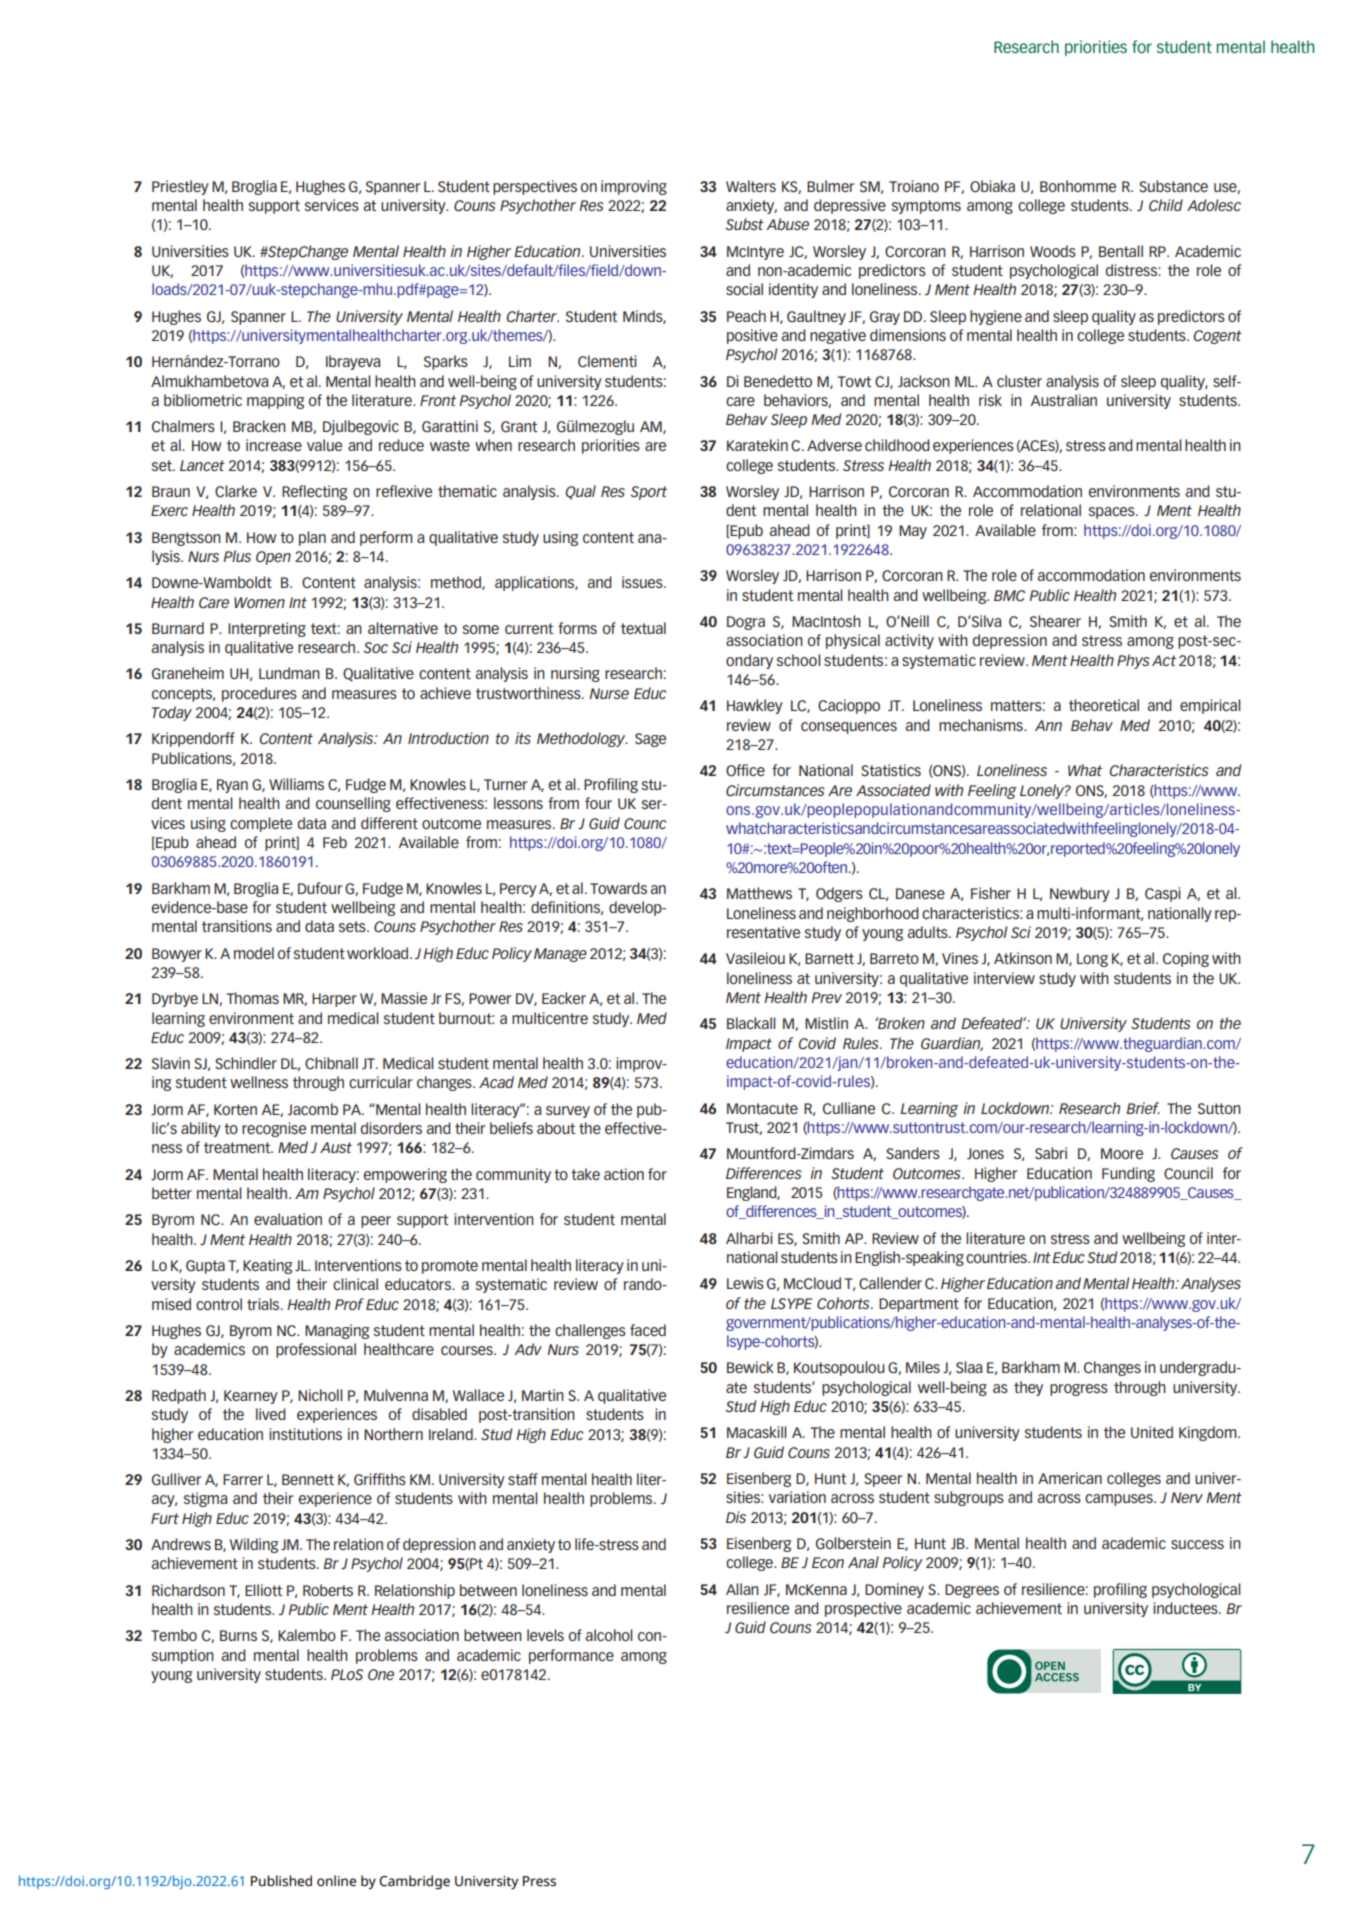 The image size is (1357, 1919). I want to click on alcohol, so click(609, 1635).
